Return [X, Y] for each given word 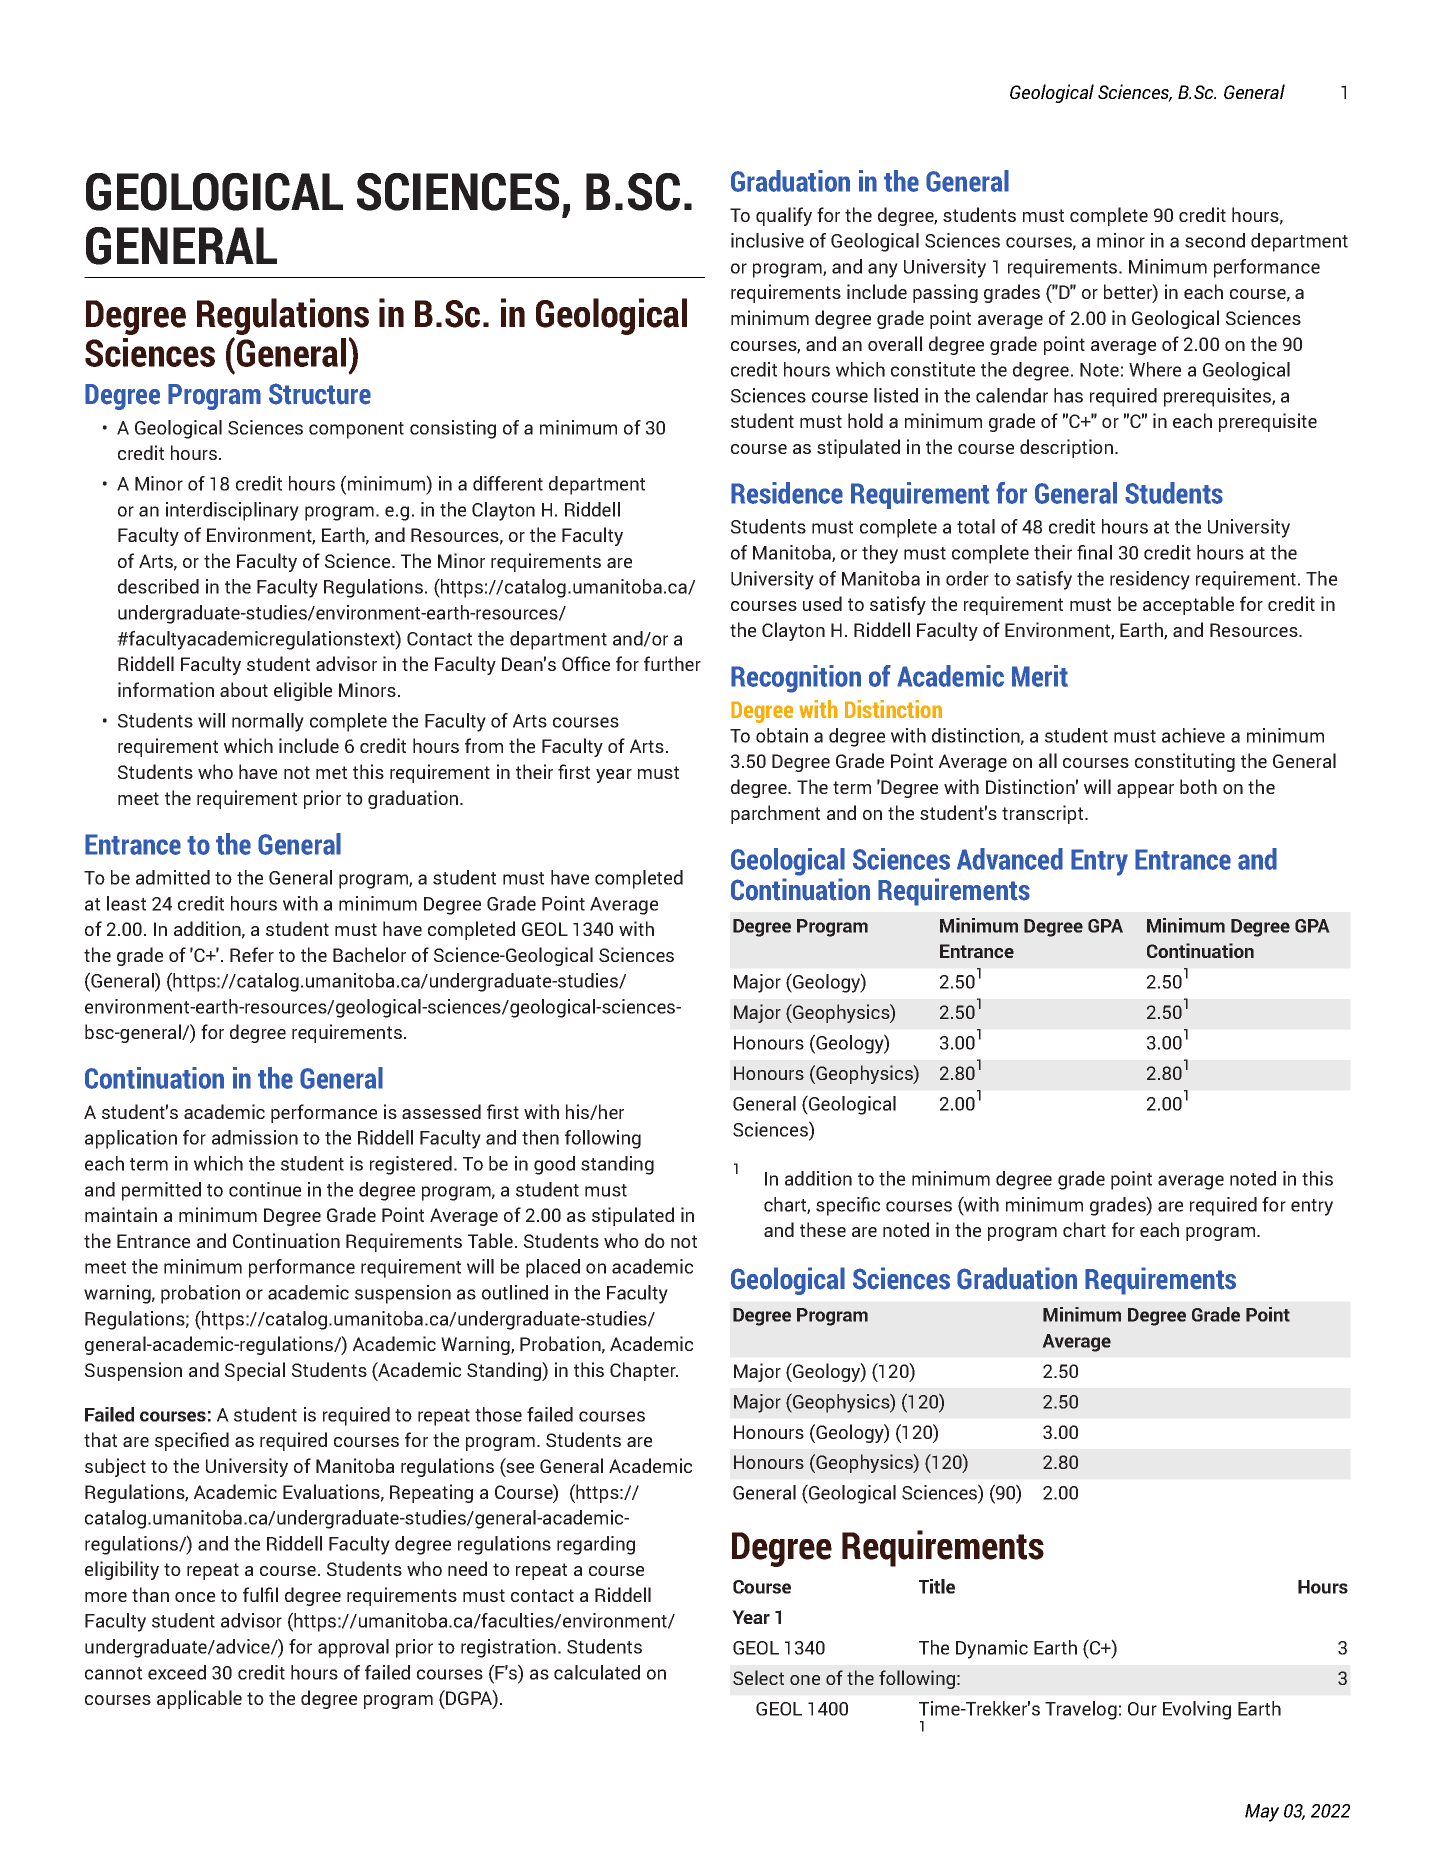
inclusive [767, 240]
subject [115, 1467]
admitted [173, 877]
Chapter [644, 1371]
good [554, 1165]
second [1215, 240]
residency [1150, 580]
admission [255, 1137]
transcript [1044, 814]
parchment [775, 814]
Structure [320, 394]
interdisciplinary [232, 511]
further [672, 663]
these [823, 1229]
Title [937, 1586]
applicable [199, 1699]
